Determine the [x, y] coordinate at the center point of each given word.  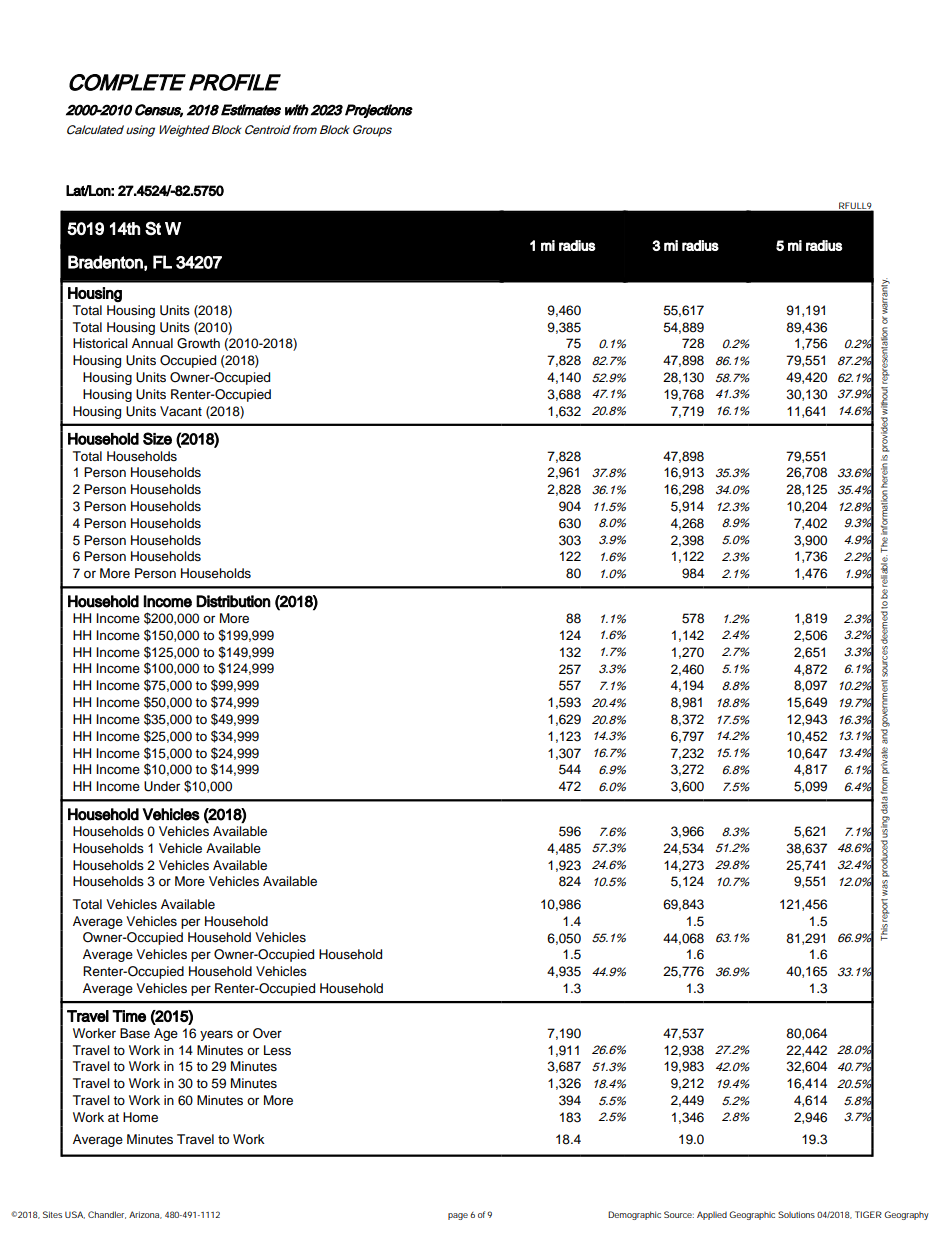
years [216, 1035]
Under [162, 786]
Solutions [796, 1214]
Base [135, 1033]
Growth [198, 343]
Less [277, 1050]
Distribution [233, 601]
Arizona [145, 1215]
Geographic [752, 1215]
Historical [100, 343]
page [458, 1216]
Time [129, 1016]
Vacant [181, 411]
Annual [152, 343]
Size [157, 438]
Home [140, 1117]
